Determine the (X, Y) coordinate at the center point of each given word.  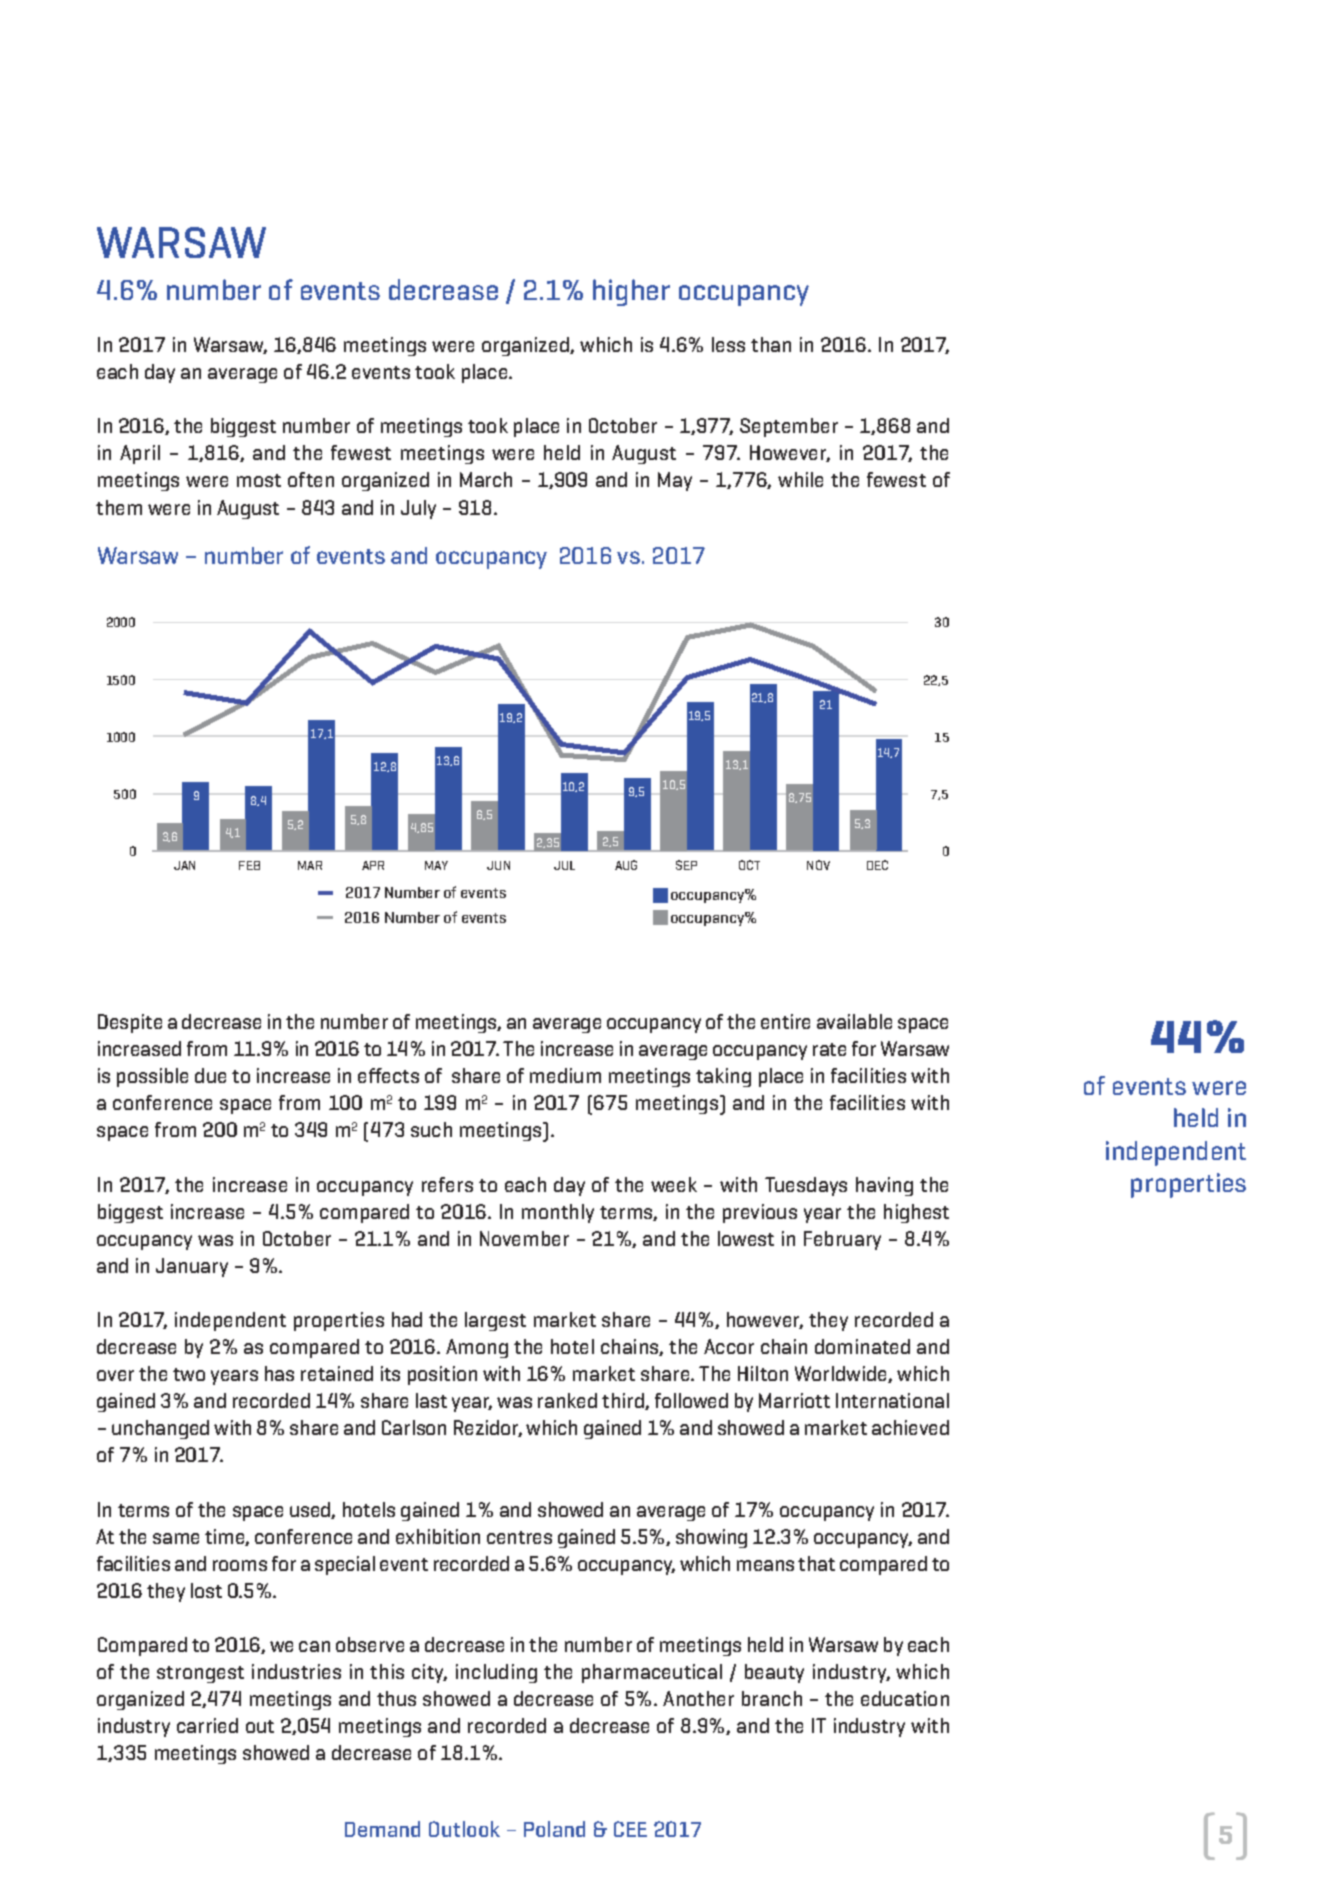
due (210, 1075)
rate (829, 1049)
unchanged (160, 1429)
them (119, 507)
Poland (554, 1829)
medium (565, 1075)
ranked (567, 1400)
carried (207, 1725)
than (771, 344)
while (800, 479)
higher (631, 292)
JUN (498, 865)
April (140, 454)
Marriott (794, 1400)
